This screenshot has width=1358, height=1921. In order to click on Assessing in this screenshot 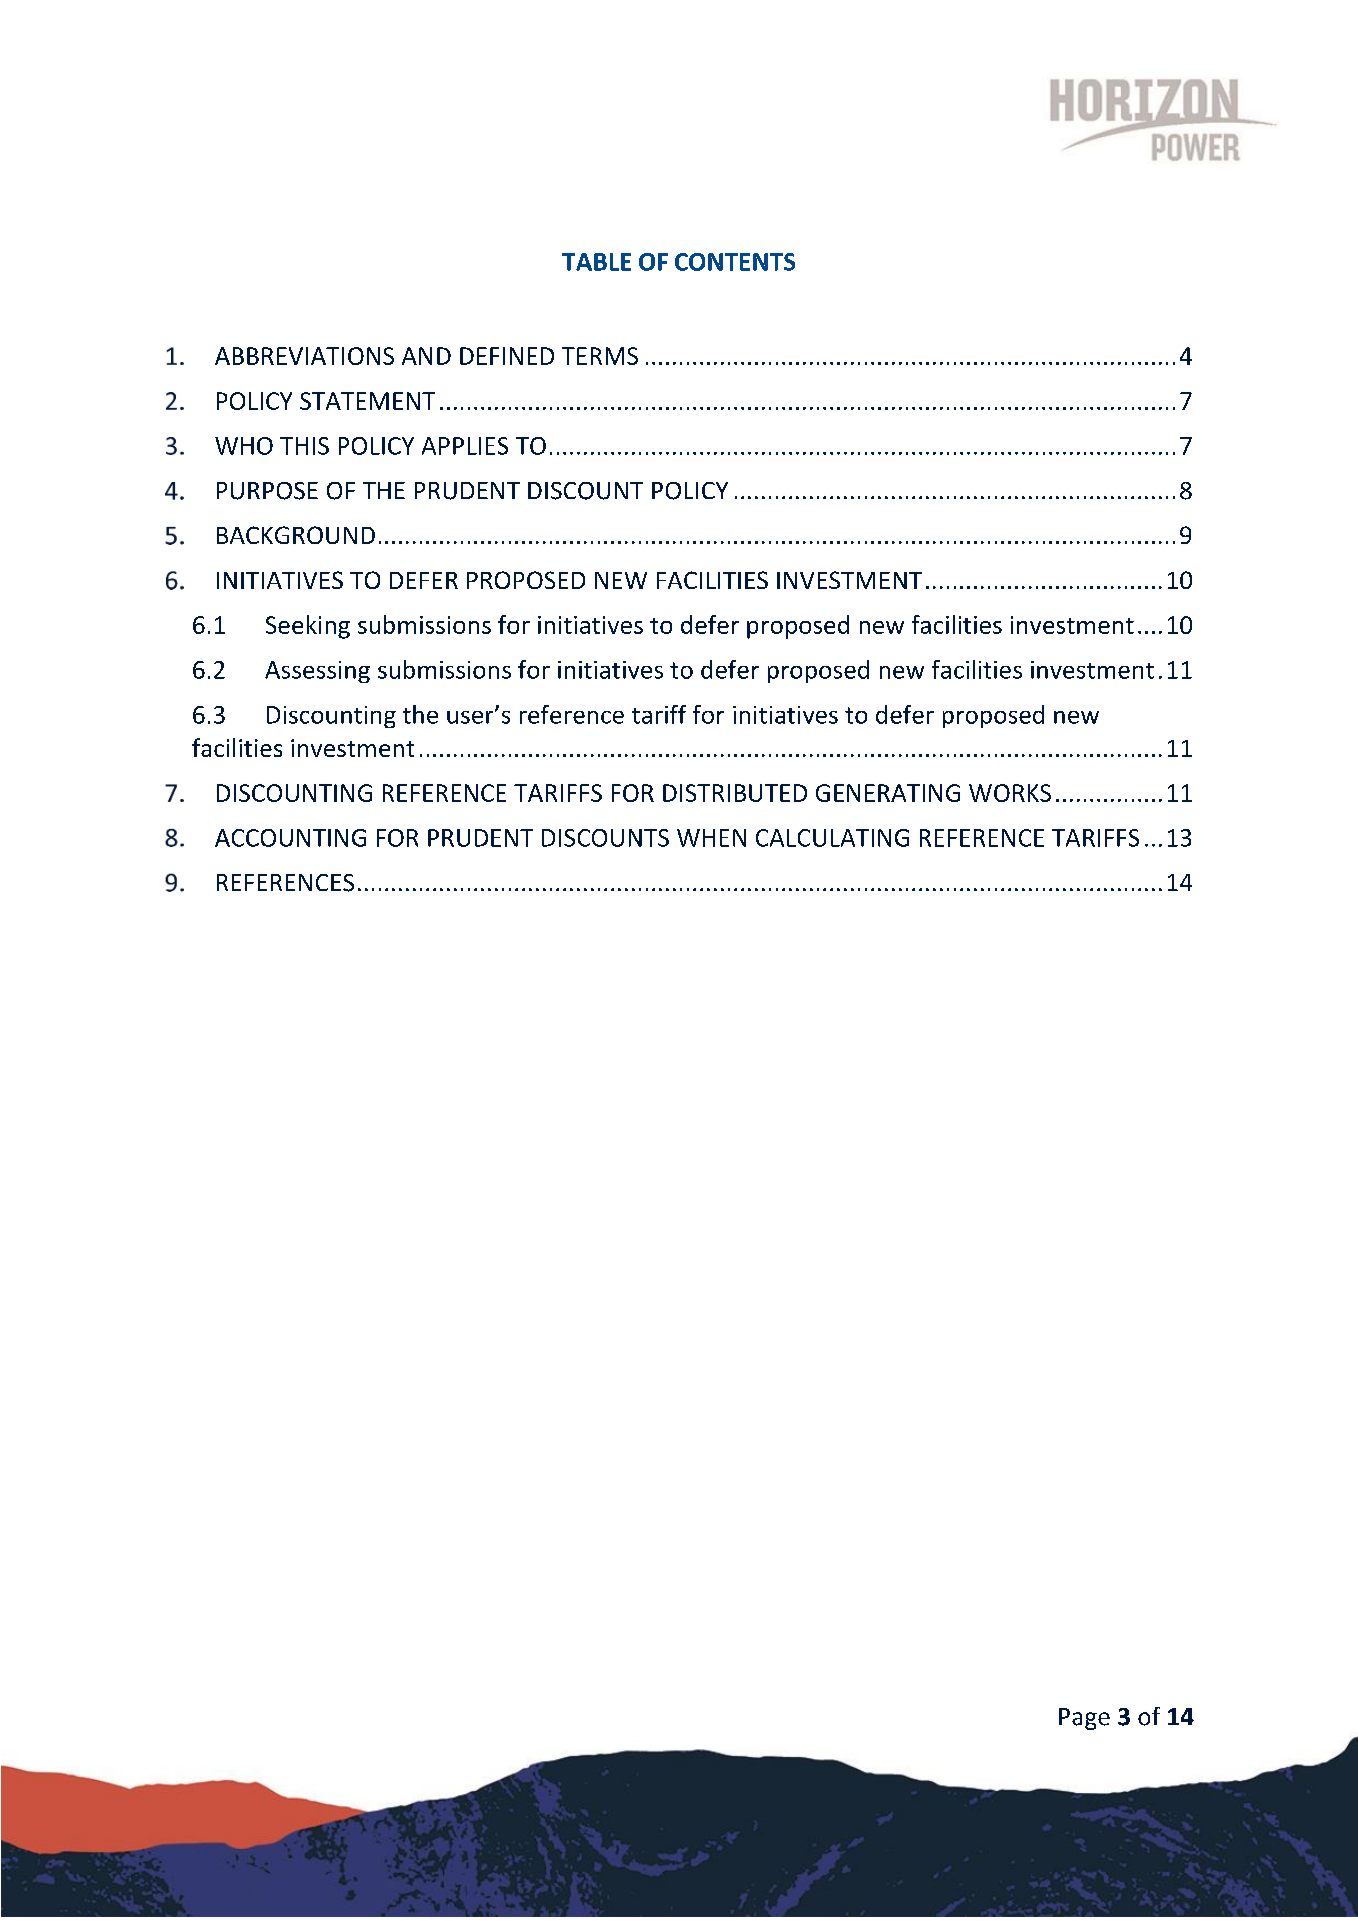, I will do `click(317, 672)`.
